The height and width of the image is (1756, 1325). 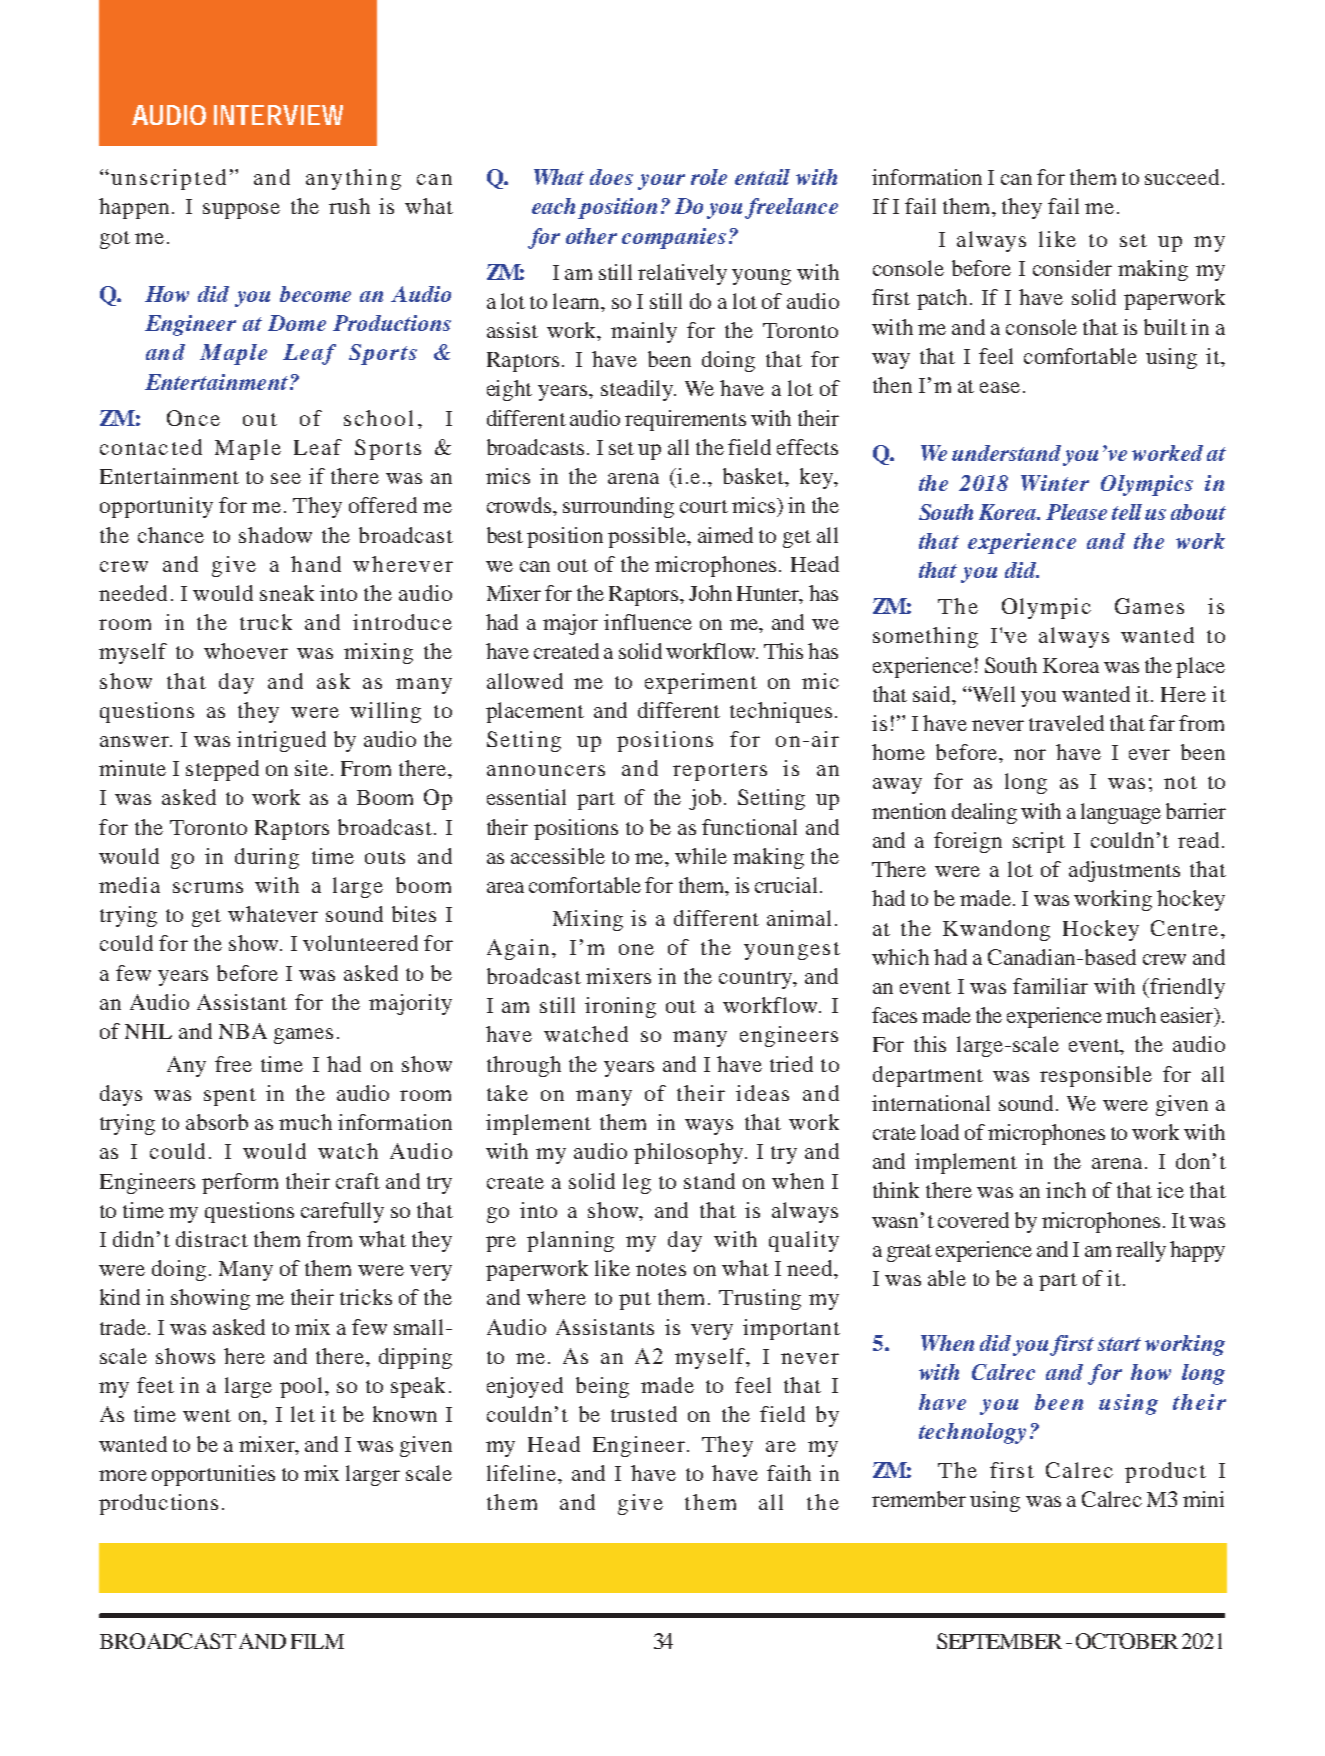 What do you see at coordinates (661, 182) in the image?
I see `your` at bounding box center [661, 182].
